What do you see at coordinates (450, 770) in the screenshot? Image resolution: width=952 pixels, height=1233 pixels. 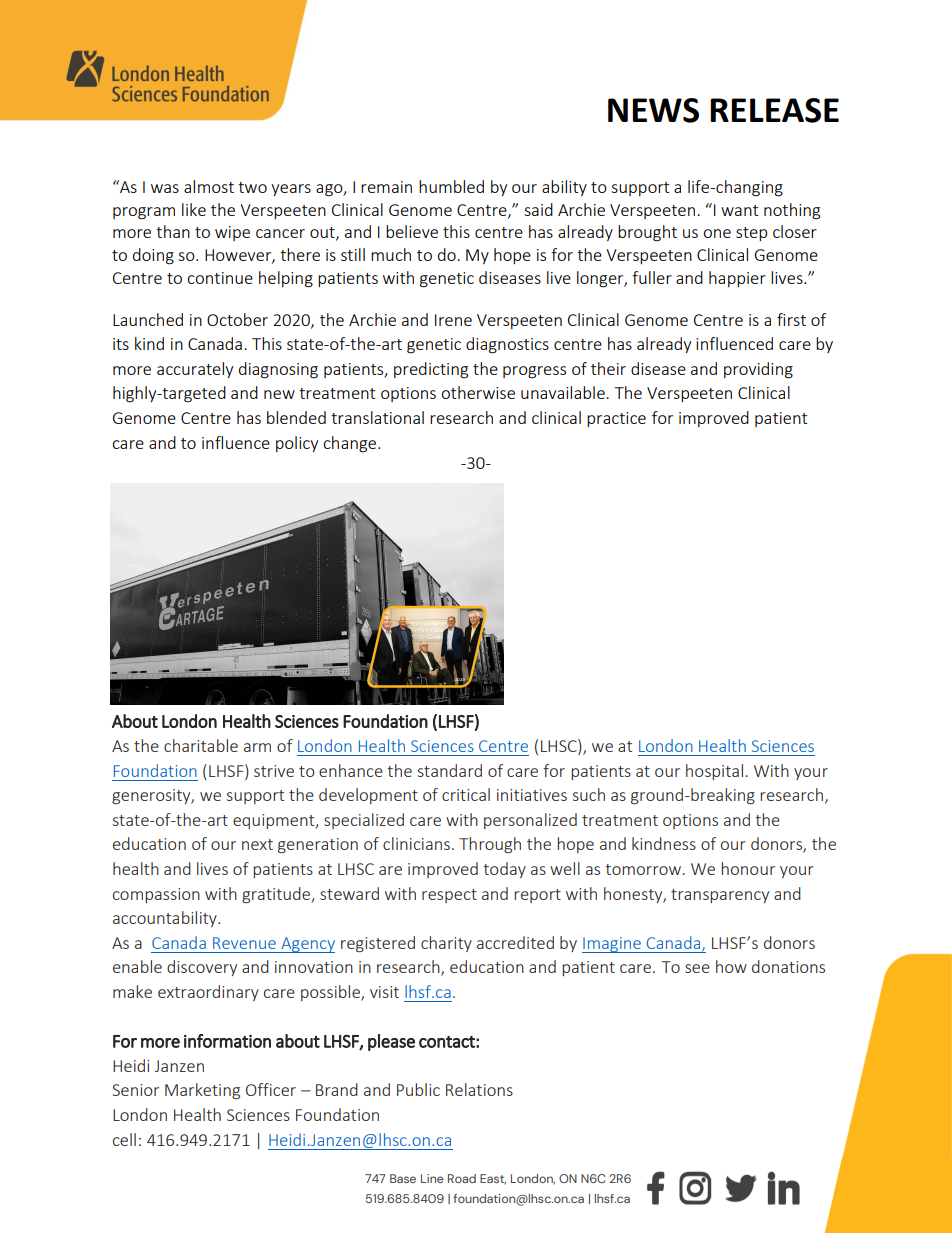 I see `standard` at bounding box center [450, 770].
